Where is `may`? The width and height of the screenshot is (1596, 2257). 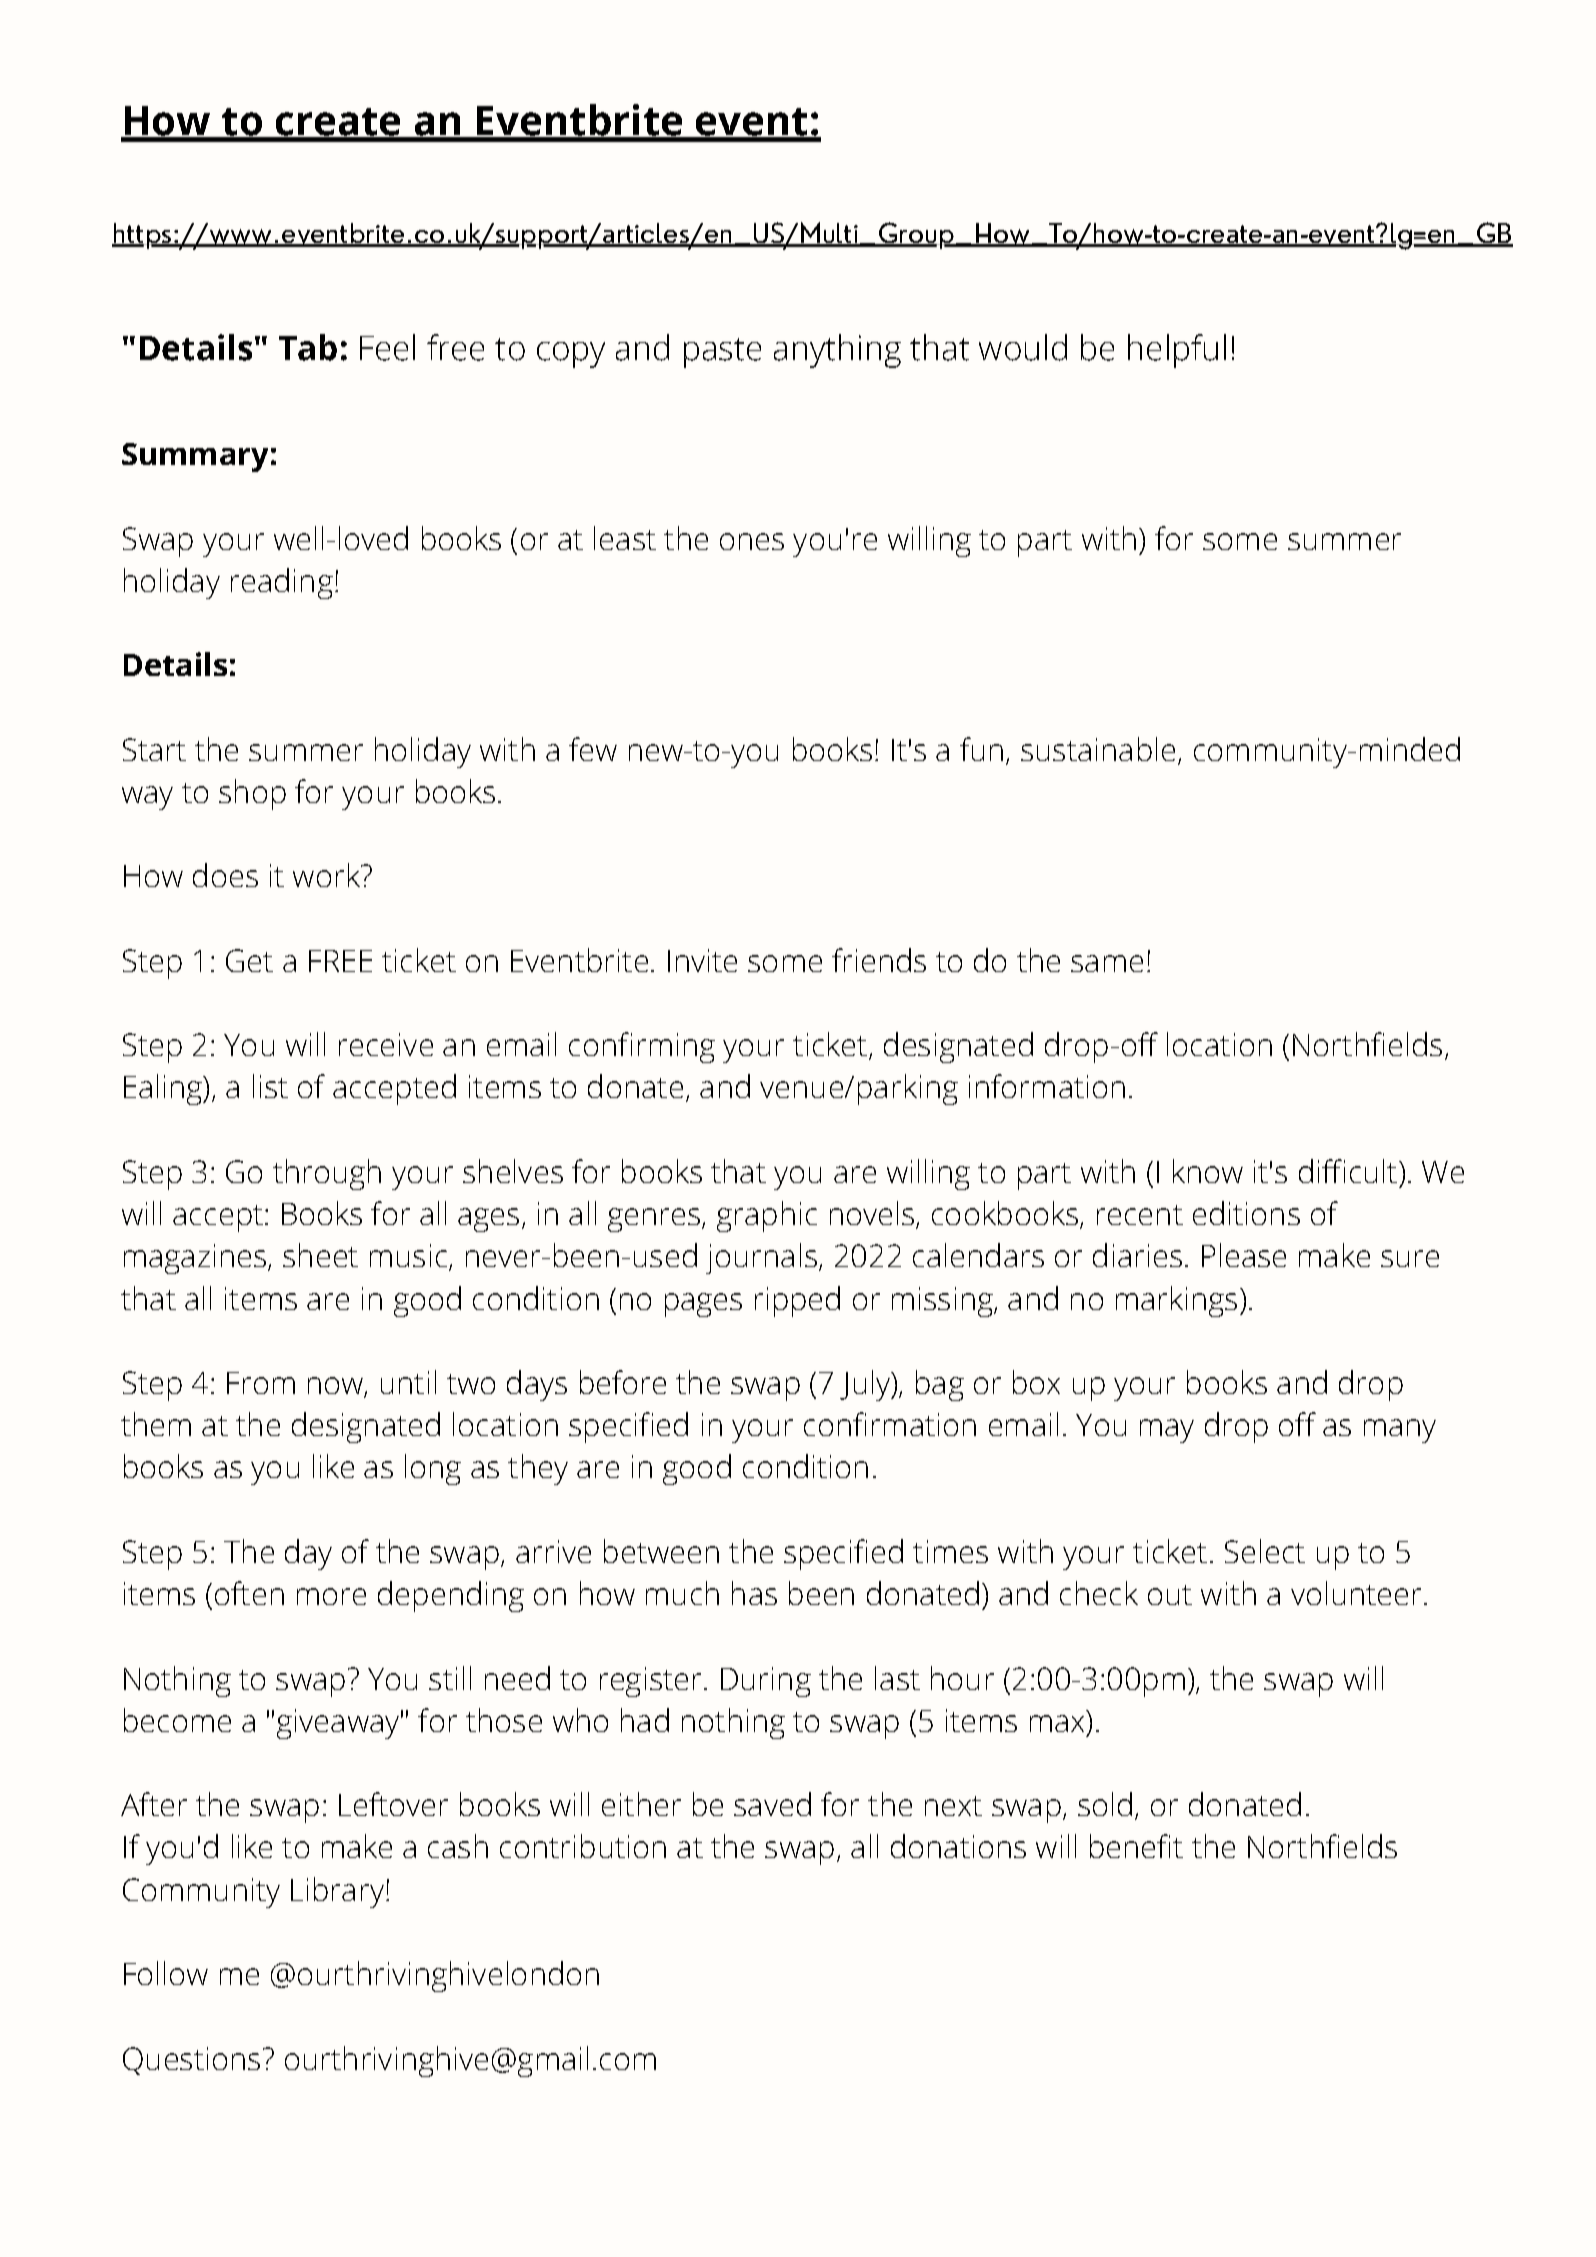 may is located at coordinates (1167, 1431).
